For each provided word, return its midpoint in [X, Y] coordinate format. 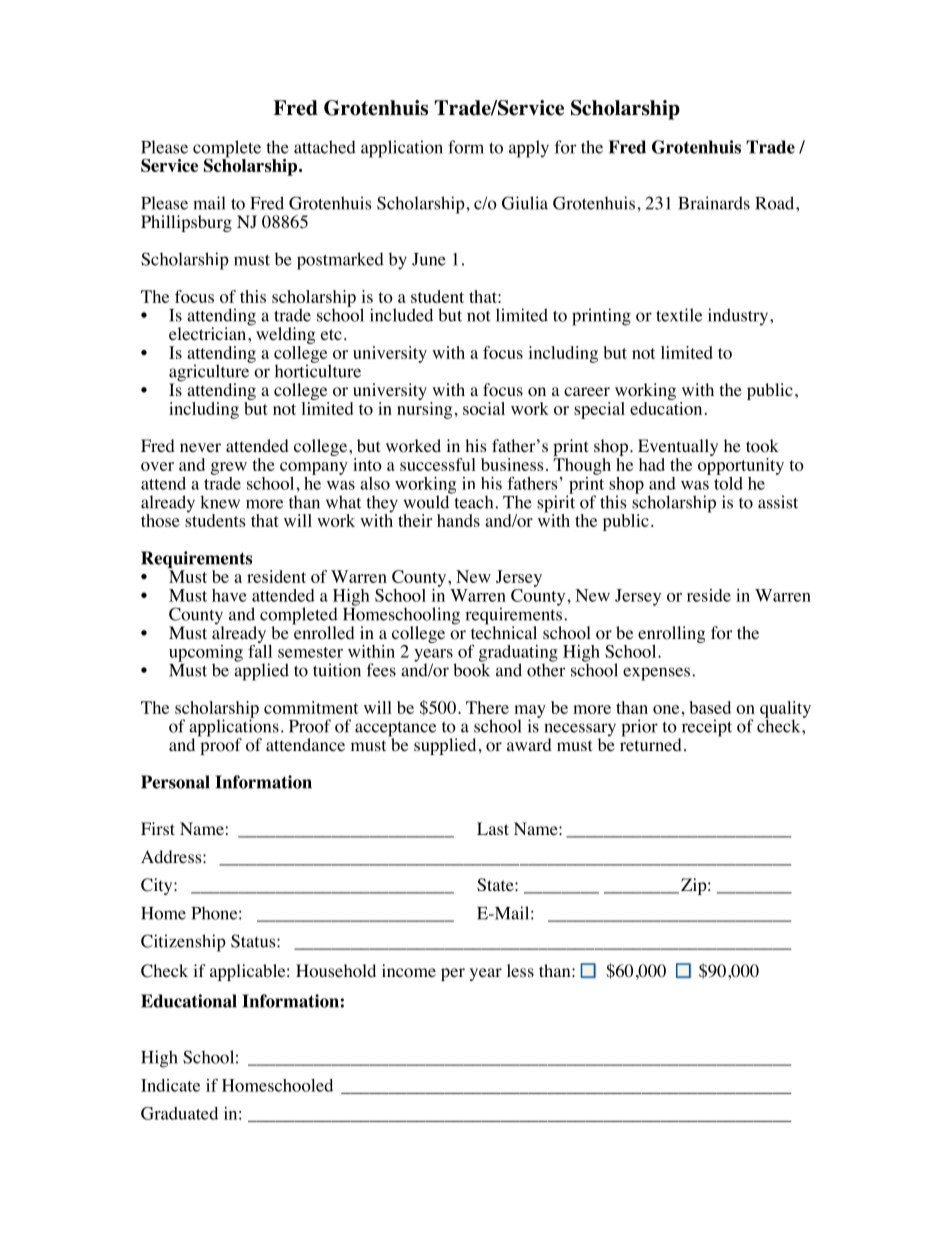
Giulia [525, 203]
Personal [175, 782]
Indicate [170, 1085]
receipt [705, 729]
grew [229, 468]
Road [776, 203]
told [728, 482]
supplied [445, 746]
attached [325, 147]
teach [474, 501]
